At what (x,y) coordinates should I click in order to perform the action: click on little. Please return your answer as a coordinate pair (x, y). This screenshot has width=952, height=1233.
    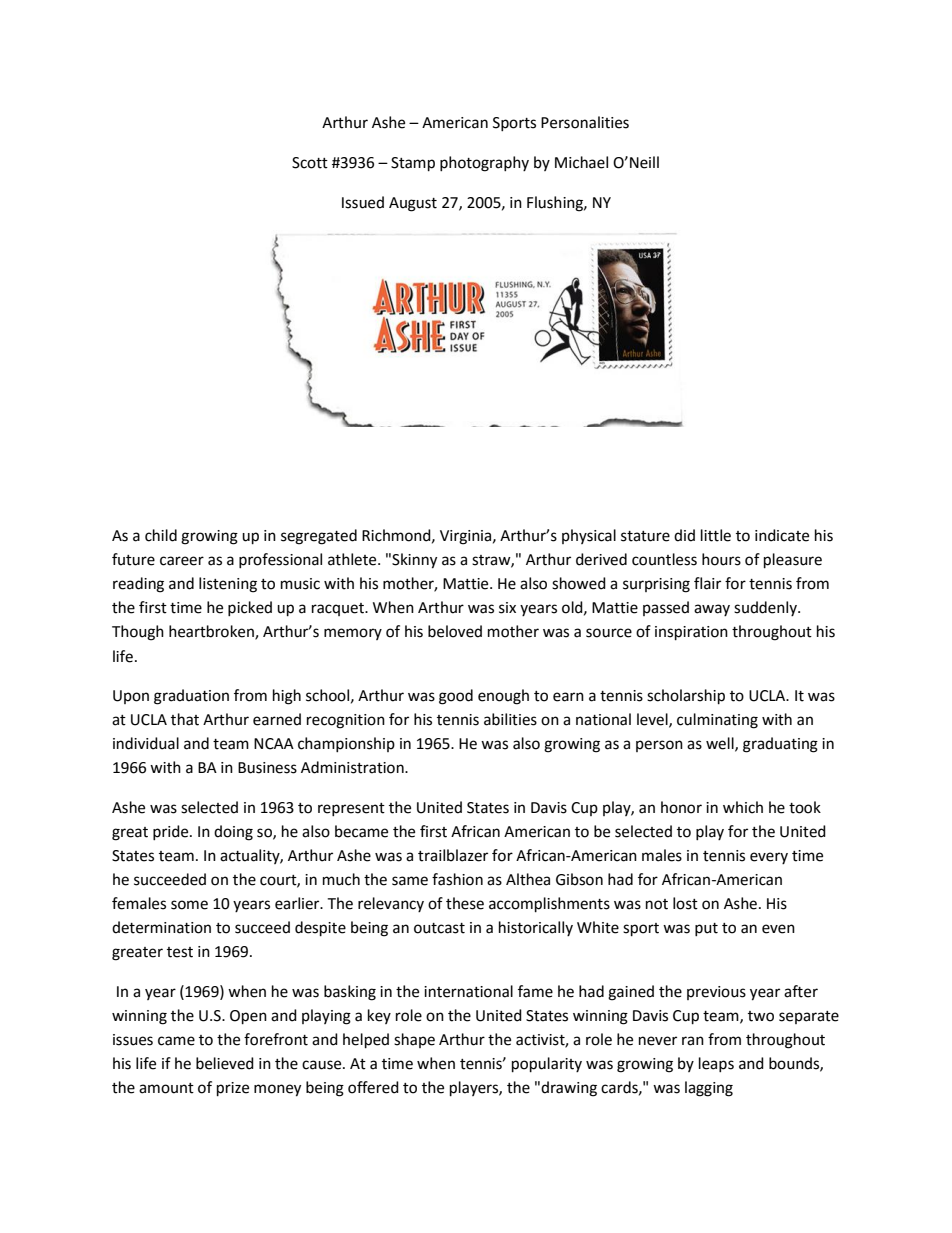
    Looking at the image, I should click on (716, 535).
